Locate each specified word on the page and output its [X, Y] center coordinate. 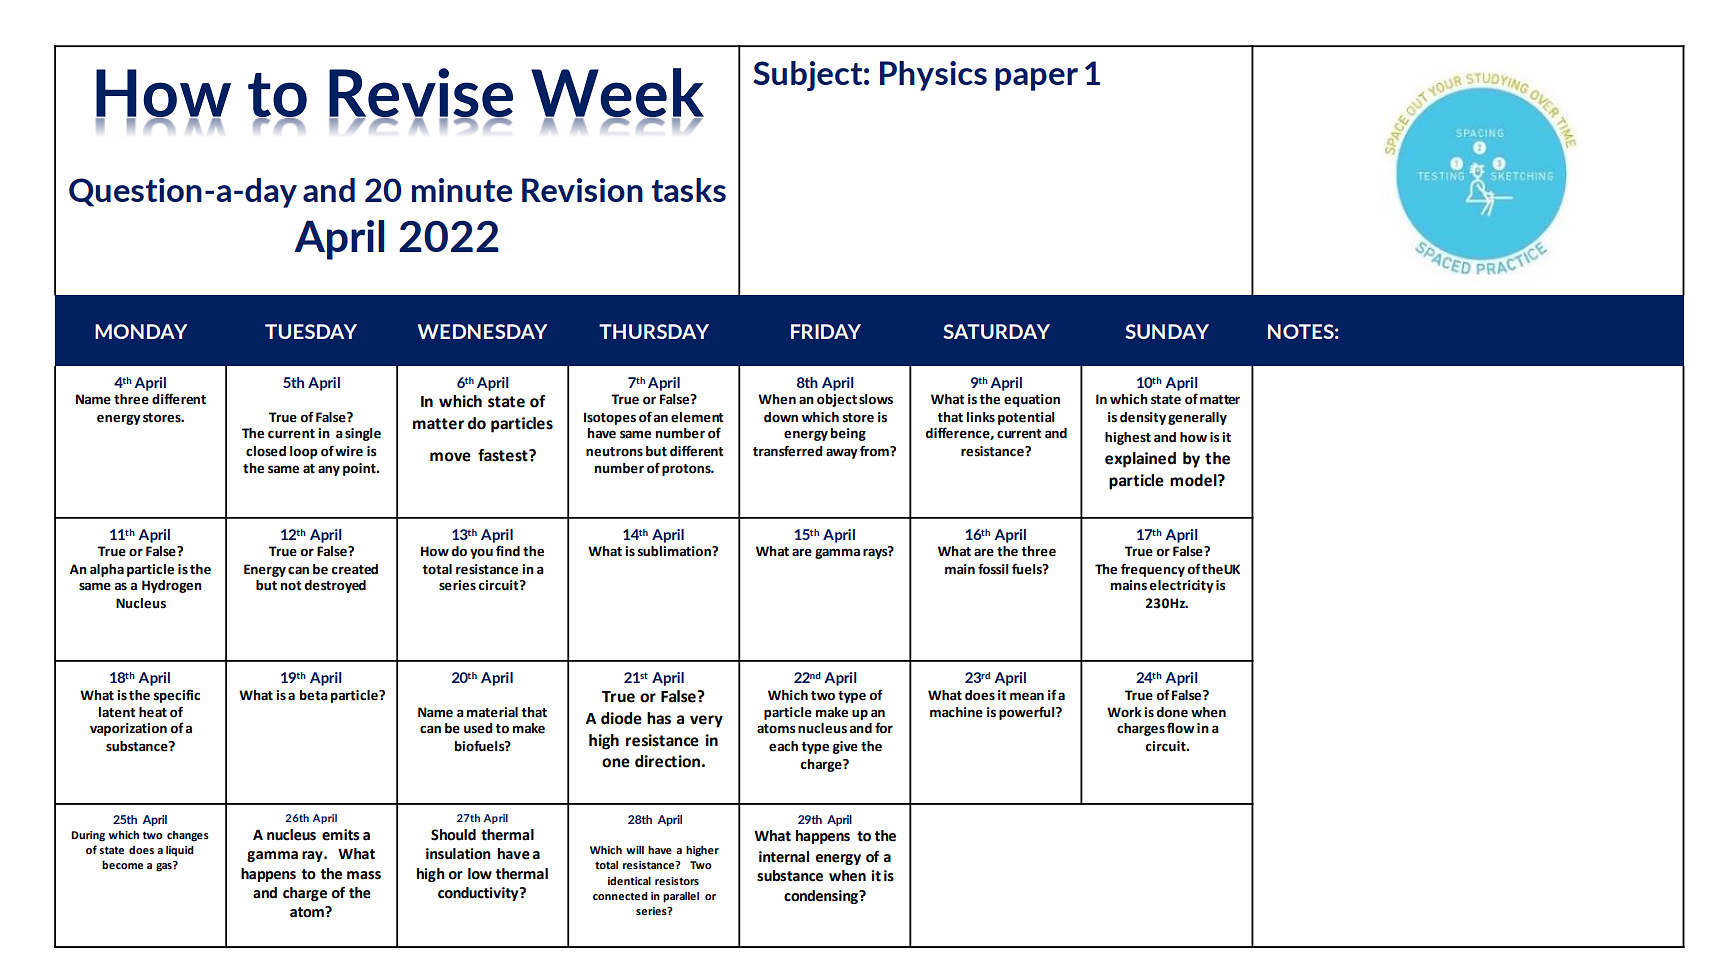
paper [1036, 79]
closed [266, 451]
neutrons [614, 452]
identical [629, 880]
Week [617, 94]
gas [165, 866]
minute [462, 190]
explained [1140, 460]
